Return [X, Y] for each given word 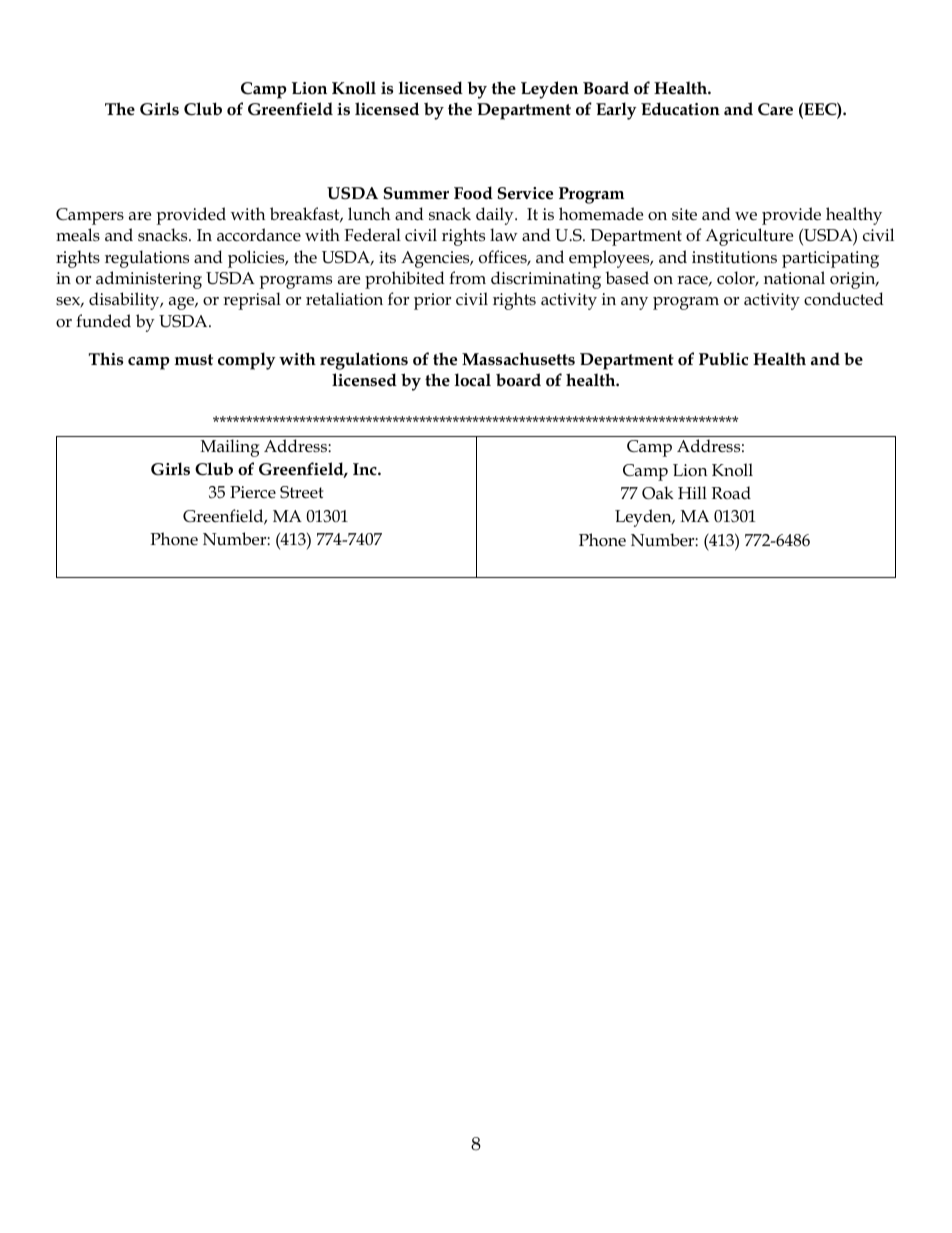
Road [731, 492]
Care [775, 109]
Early [616, 111]
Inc [366, 469]
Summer [416, 193]
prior [432, 301]
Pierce [253, 492]
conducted [844, 299]
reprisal [252, 301]
